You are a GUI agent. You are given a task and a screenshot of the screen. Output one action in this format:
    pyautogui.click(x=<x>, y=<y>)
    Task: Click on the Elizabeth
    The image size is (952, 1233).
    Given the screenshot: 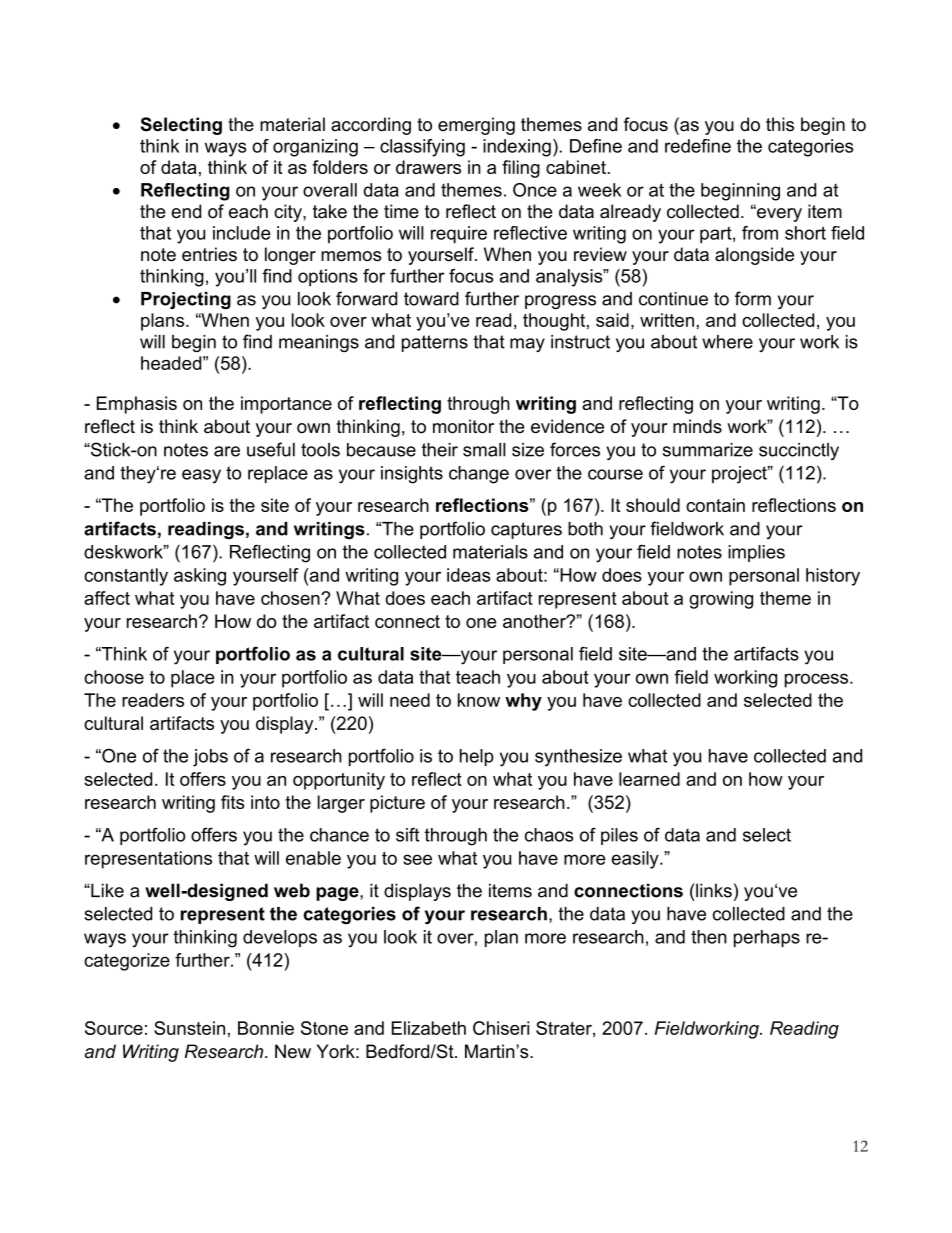 What is the action you would take?
    pyautogui.click(x=429, y=1028)
